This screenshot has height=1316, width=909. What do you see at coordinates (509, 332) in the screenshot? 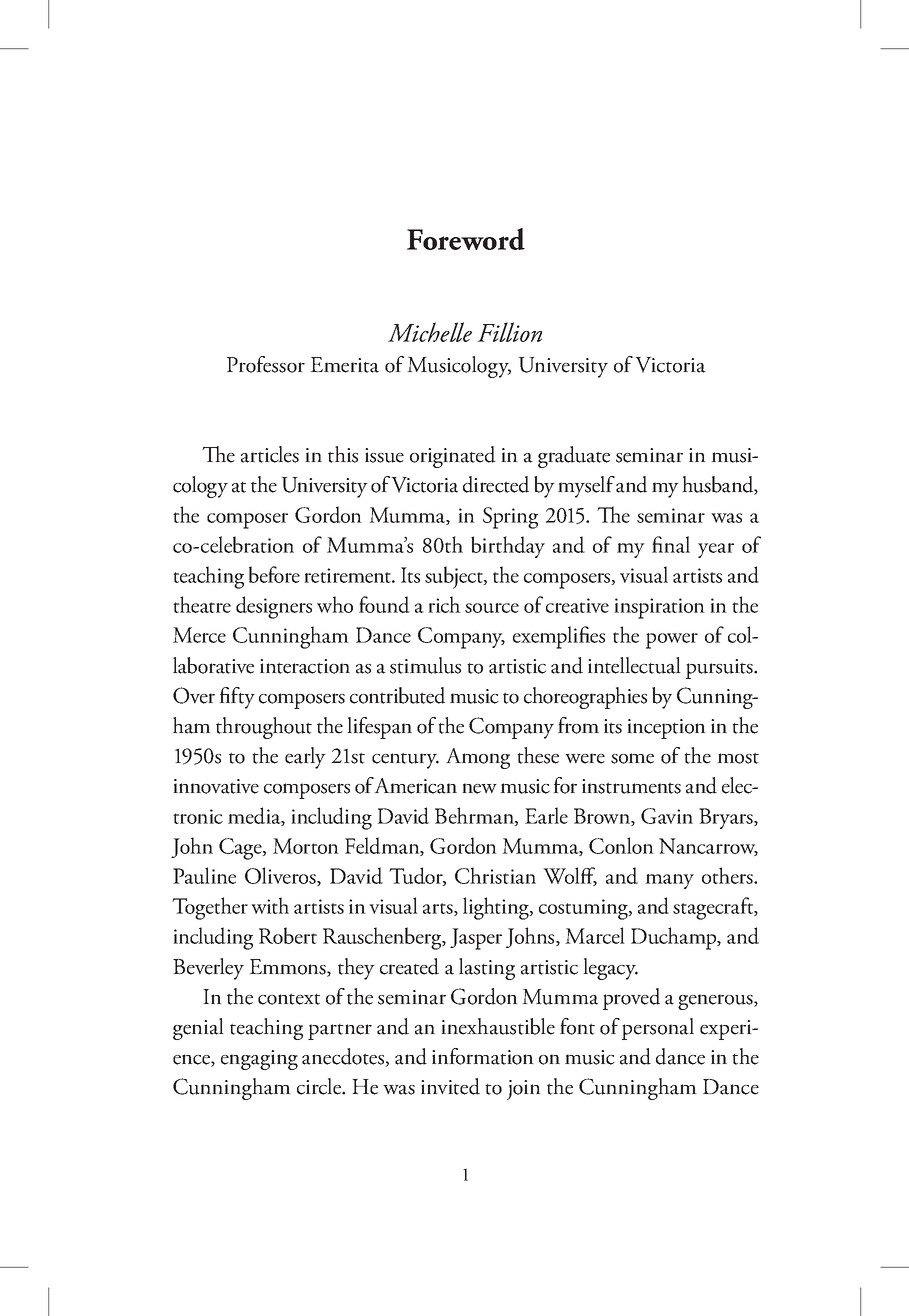
I see `Fillion` at bounding box center [509, 332].
